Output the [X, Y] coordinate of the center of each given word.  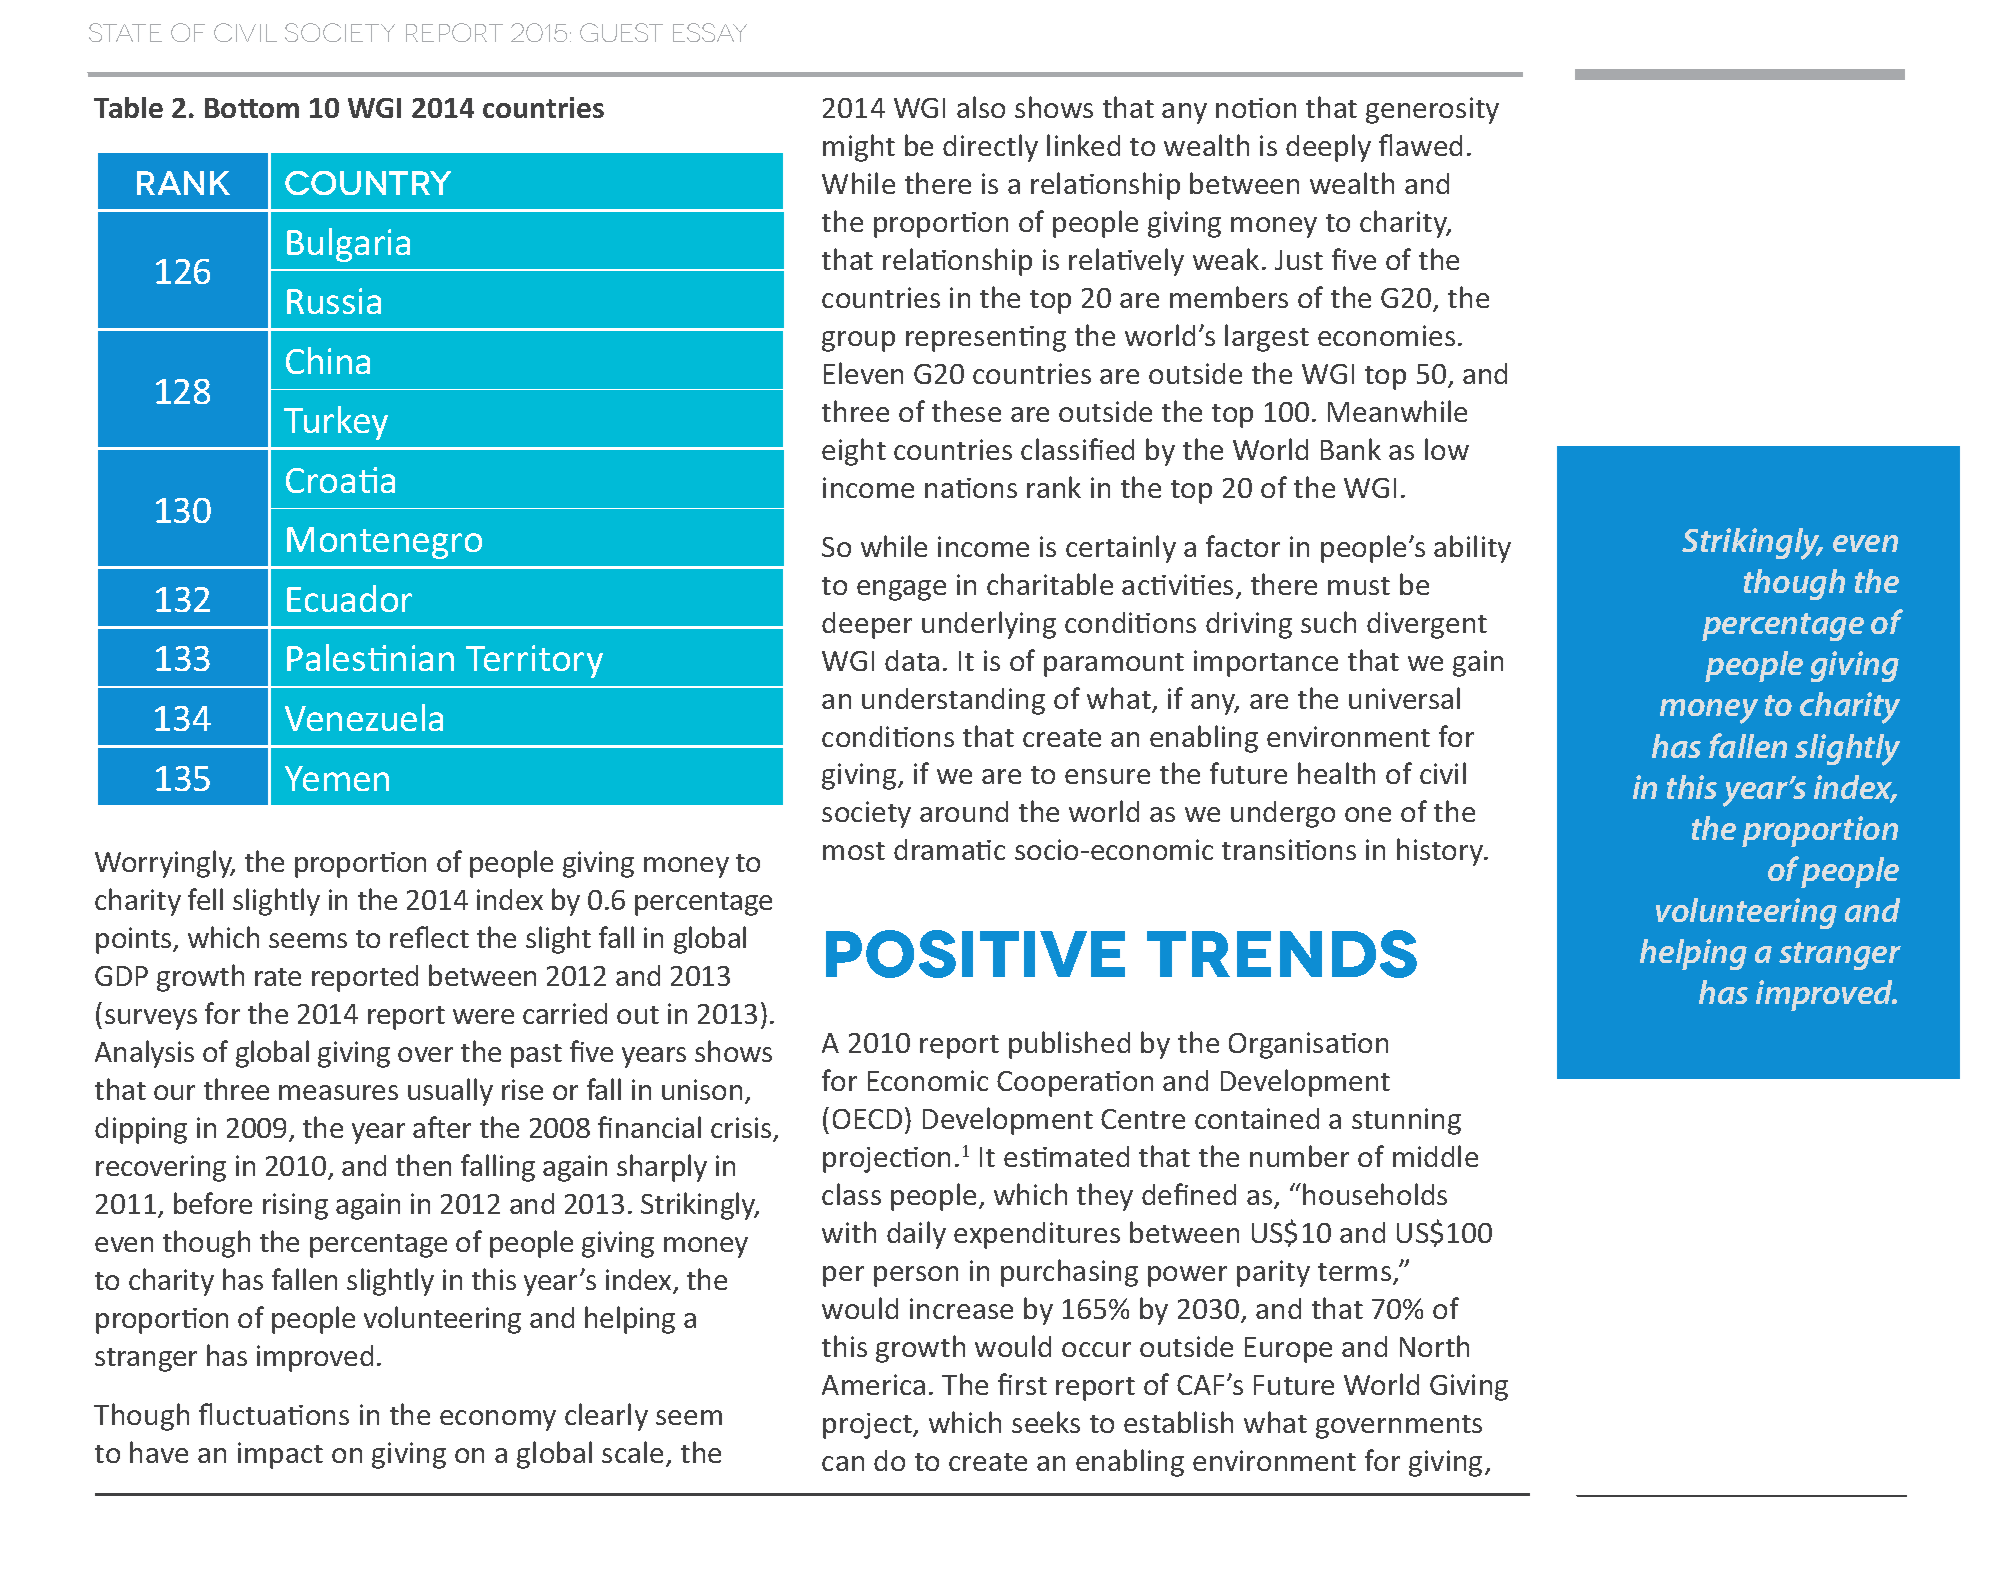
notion [1256, 108]
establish [1178, 1422]
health [1336, 773]
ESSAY [710, 32]
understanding [953, 701]
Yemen [337, 778]
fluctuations [274, 1414]
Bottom [252, 108]
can [843, 1463]
